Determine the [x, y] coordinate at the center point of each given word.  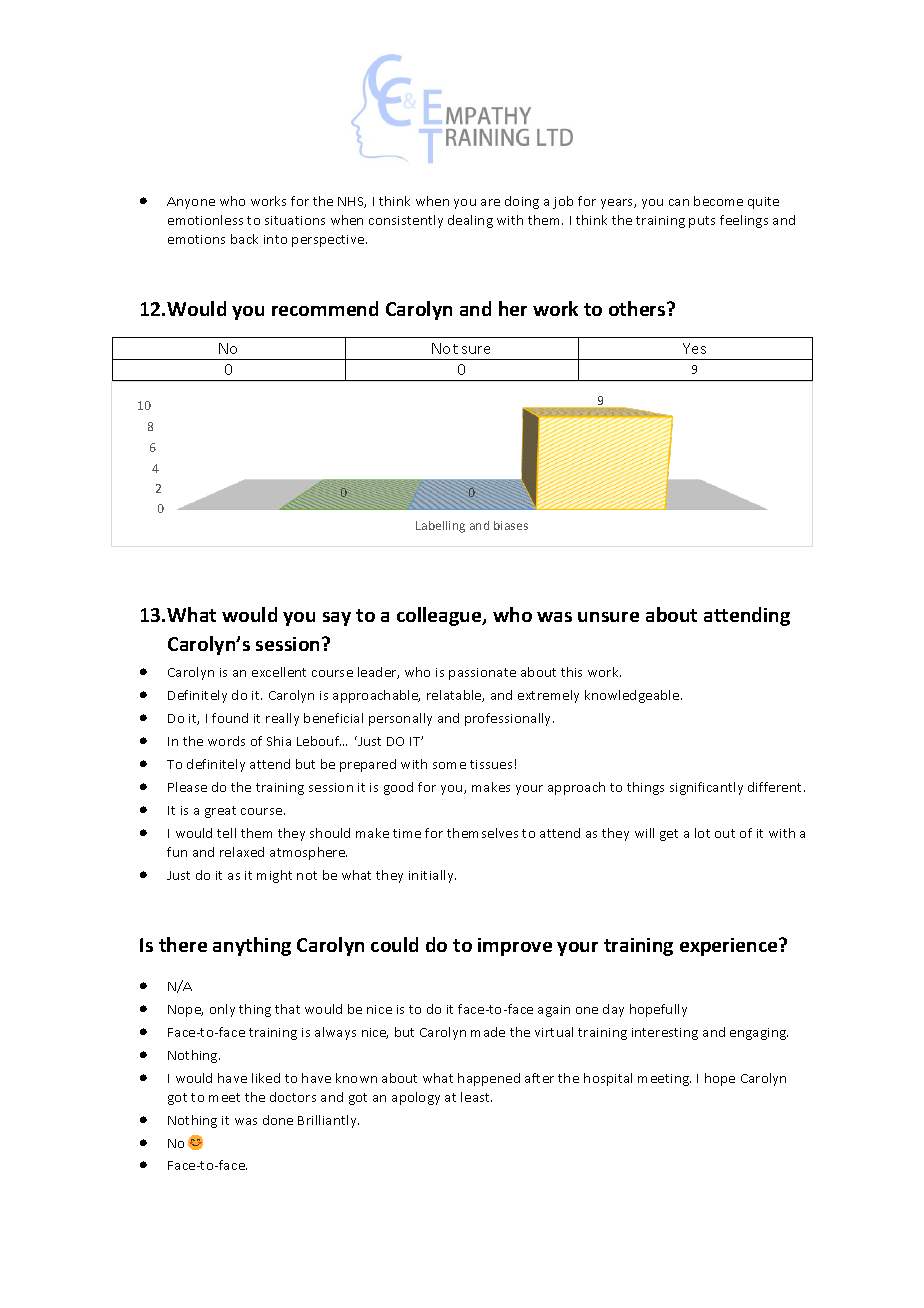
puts [702, 222]
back [244, 239]
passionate [482, 674]
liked [266, 1078]
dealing [470, 221]
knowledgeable [633, 696]
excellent [279, 672]
